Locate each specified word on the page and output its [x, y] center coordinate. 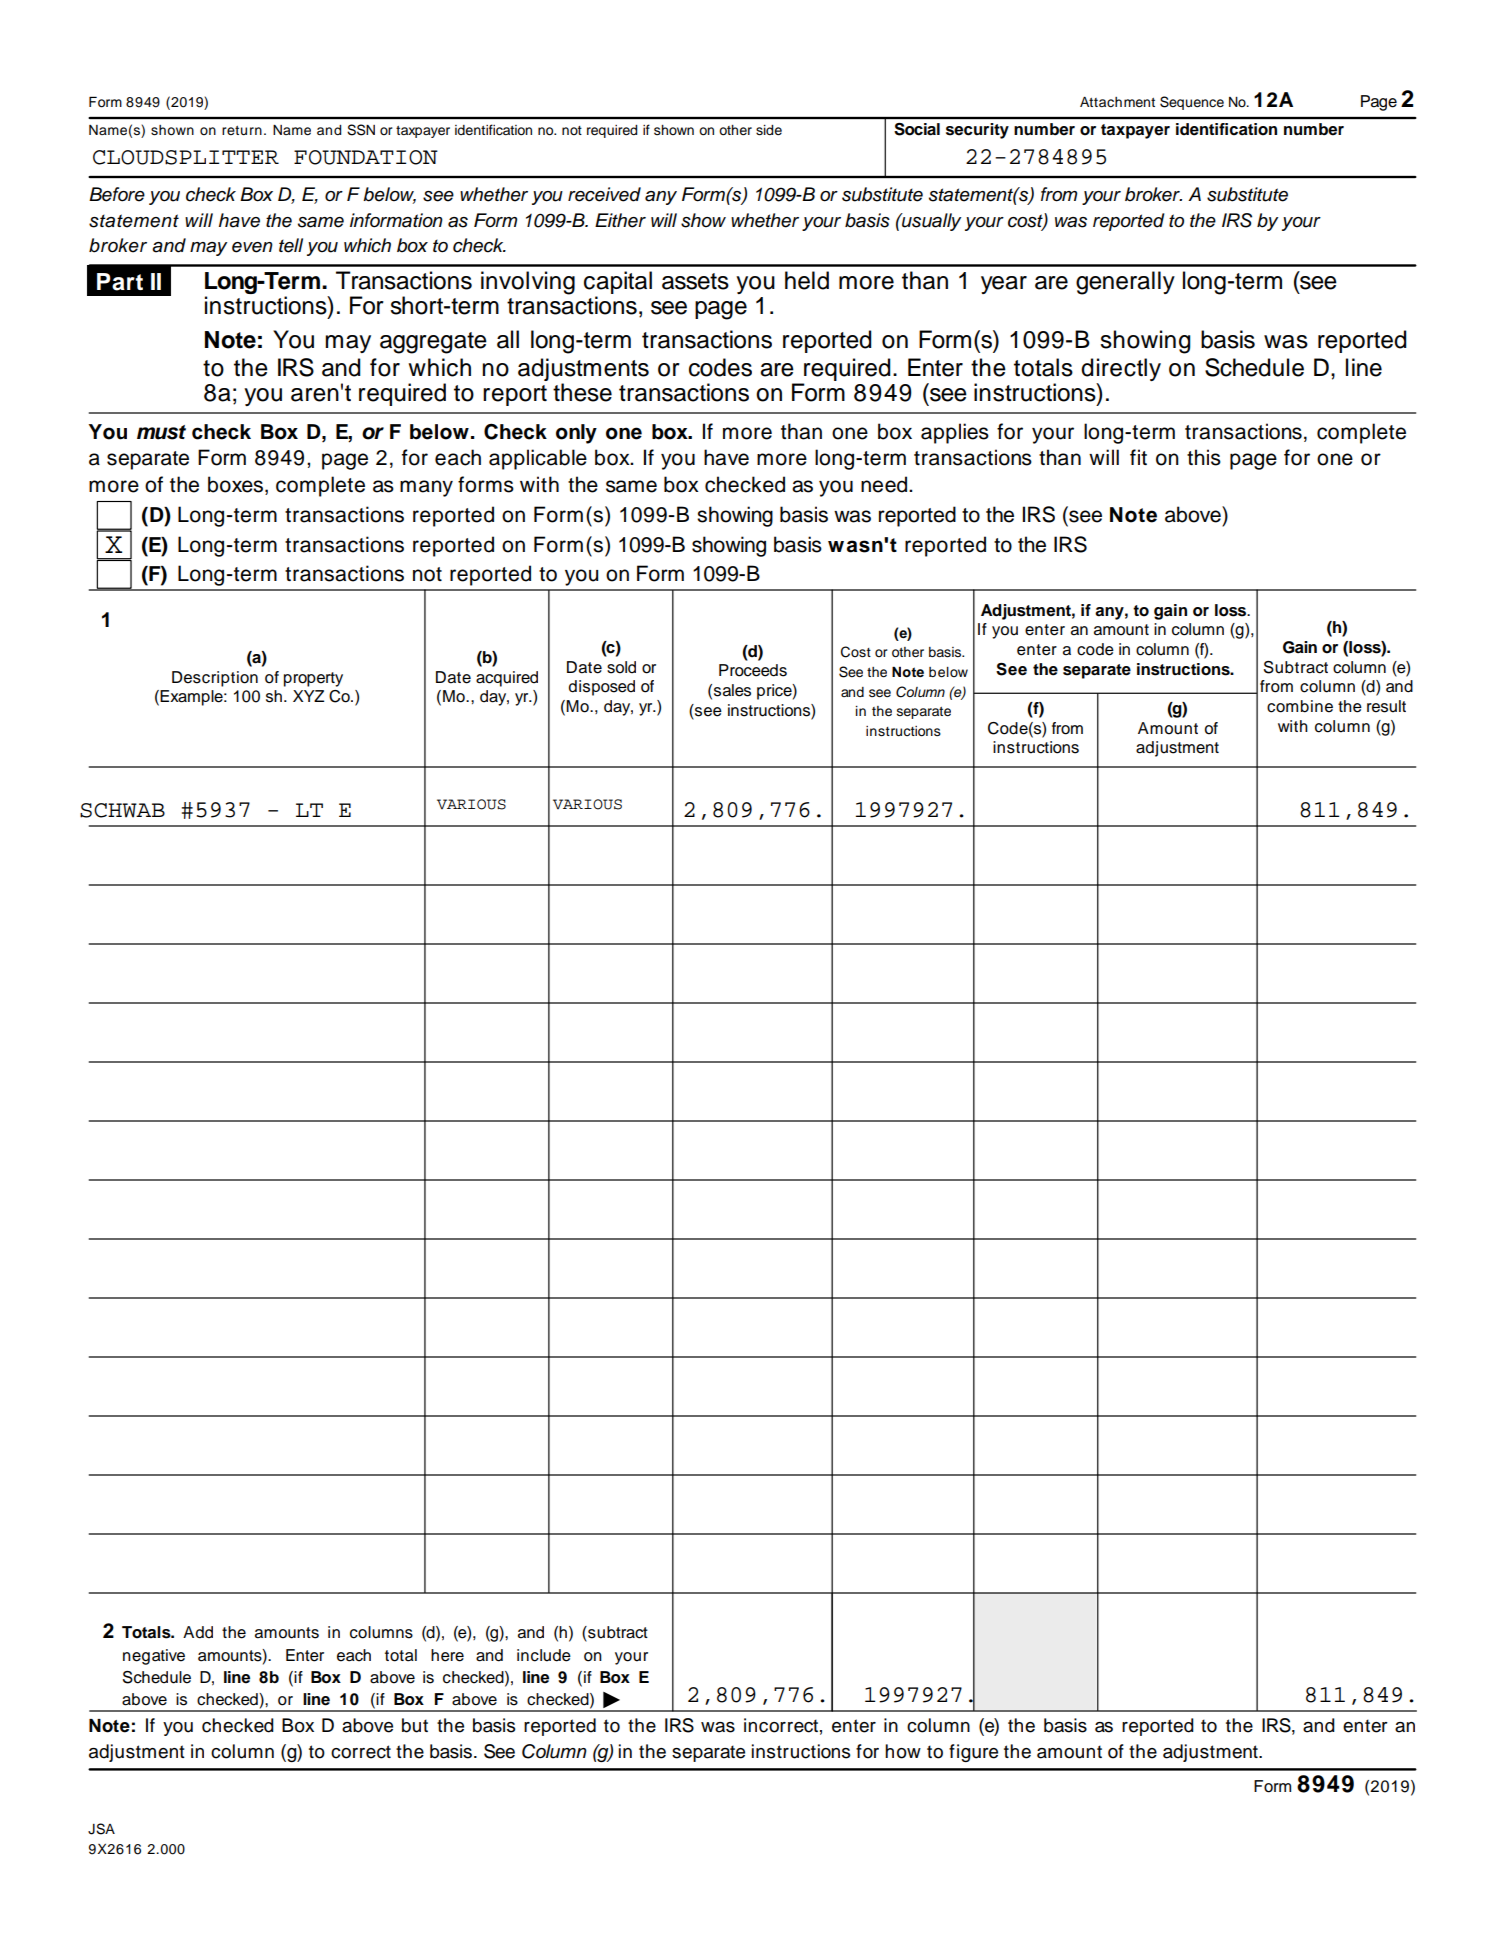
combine [1300, 706]
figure [973, 1753]
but [415, 1725]
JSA [101, 1829]
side [769, 130]
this [1204, 457]
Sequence [1192, 103]
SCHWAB [122, 810]
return [242, 130]
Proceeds [753, 670]
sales [732, 690]
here [447, 1655]
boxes [237, 485]
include [544, 1655]
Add [198, 1632]
